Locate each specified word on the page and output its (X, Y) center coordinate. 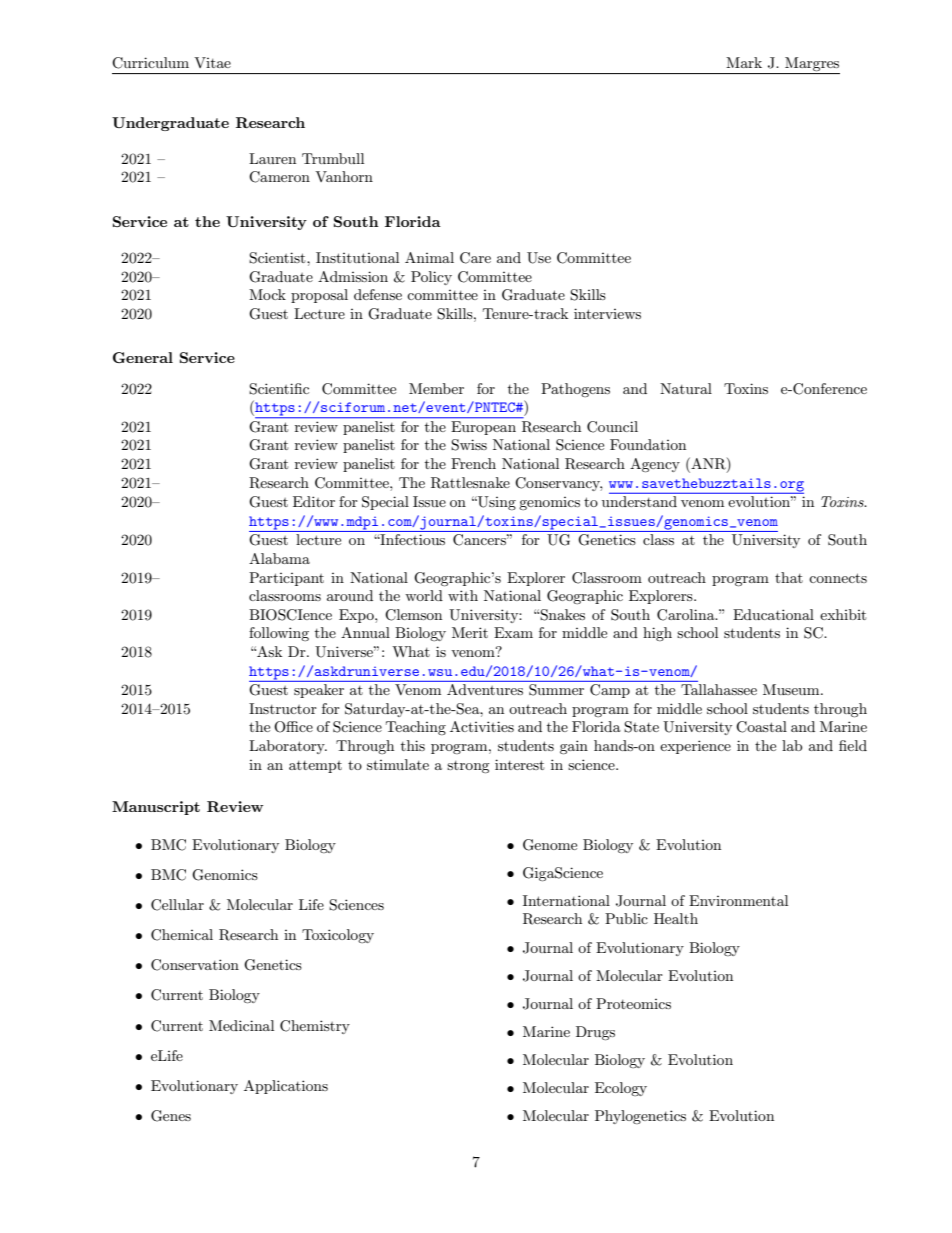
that (789, 577)
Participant (286, 579)
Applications (286, 1087)
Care (475, 258)
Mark (744, 62)
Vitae (212, 62)
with (463, 595)
